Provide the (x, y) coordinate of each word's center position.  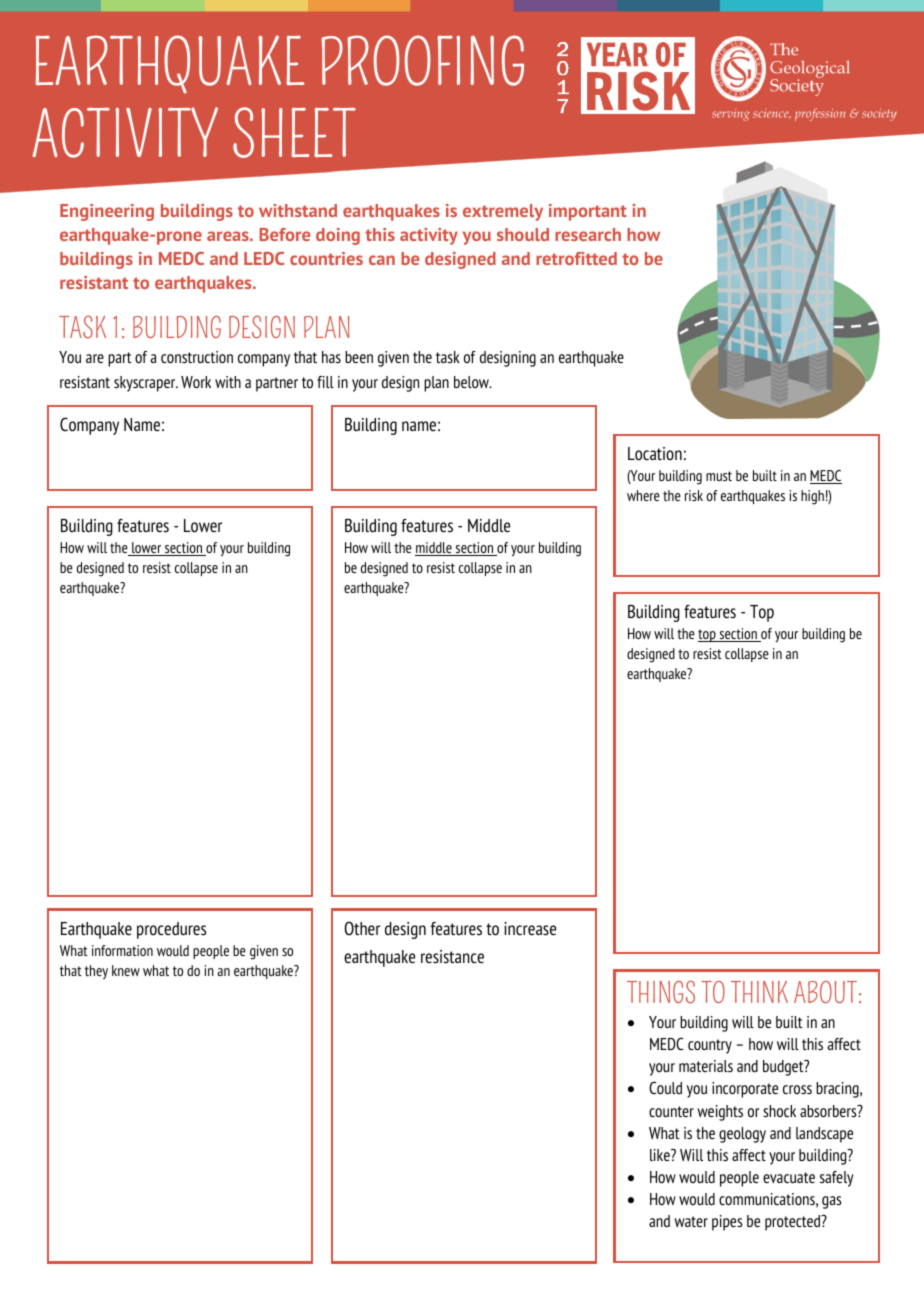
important (588, 212)
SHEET (294, 132)
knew (126, 970)
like (661, 1155)
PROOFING (422, 60)
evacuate (789, 1177)
